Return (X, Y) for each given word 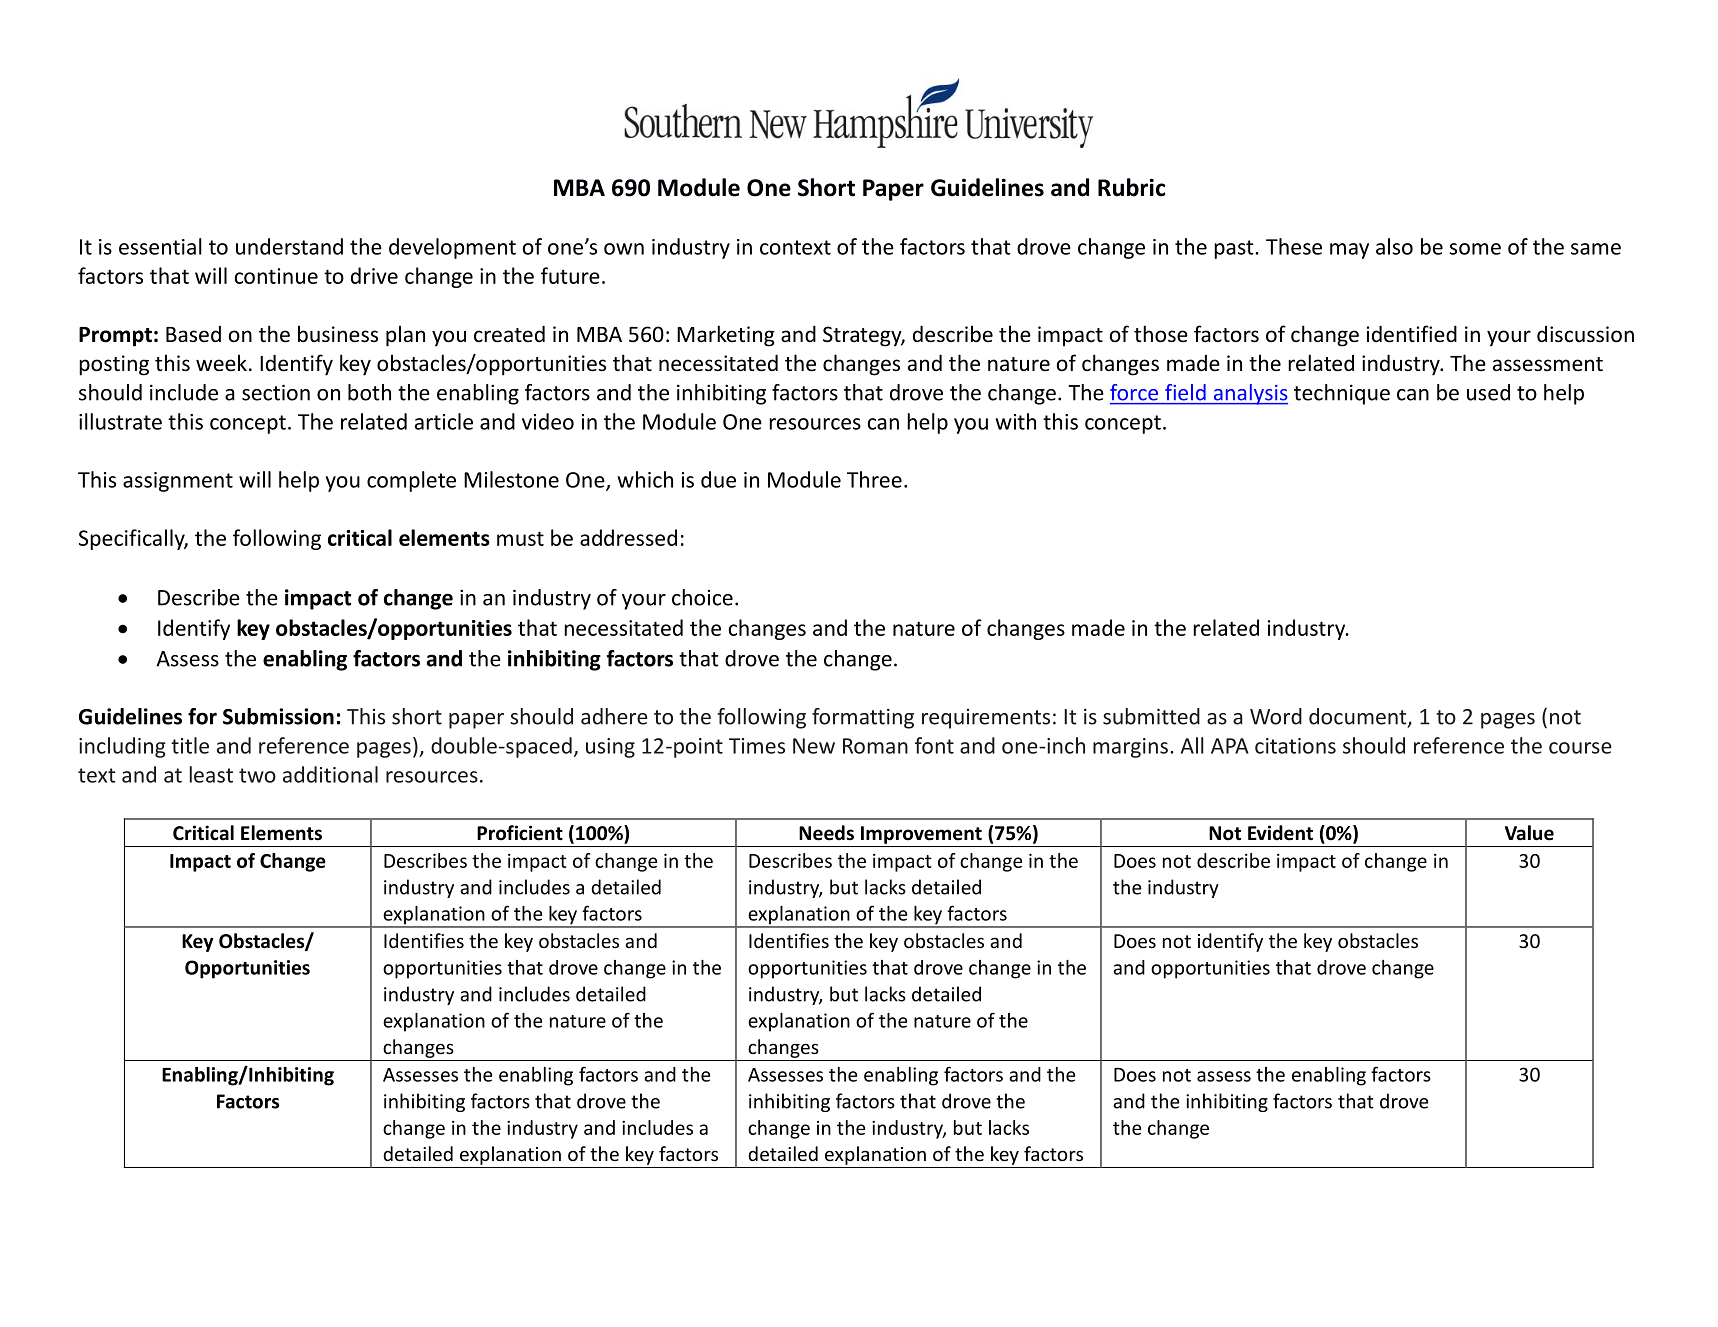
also (1394, 246)
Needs (826, 833)
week (221, 363)
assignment (178, 482)
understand (289, 246)
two (257, 775)
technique (1342, 394)
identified (1412, 334)
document (1359, 717)
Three (874, 479)
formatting (863, 718)
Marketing (726, 336)
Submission (278, 716)
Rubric (1131, 187)
